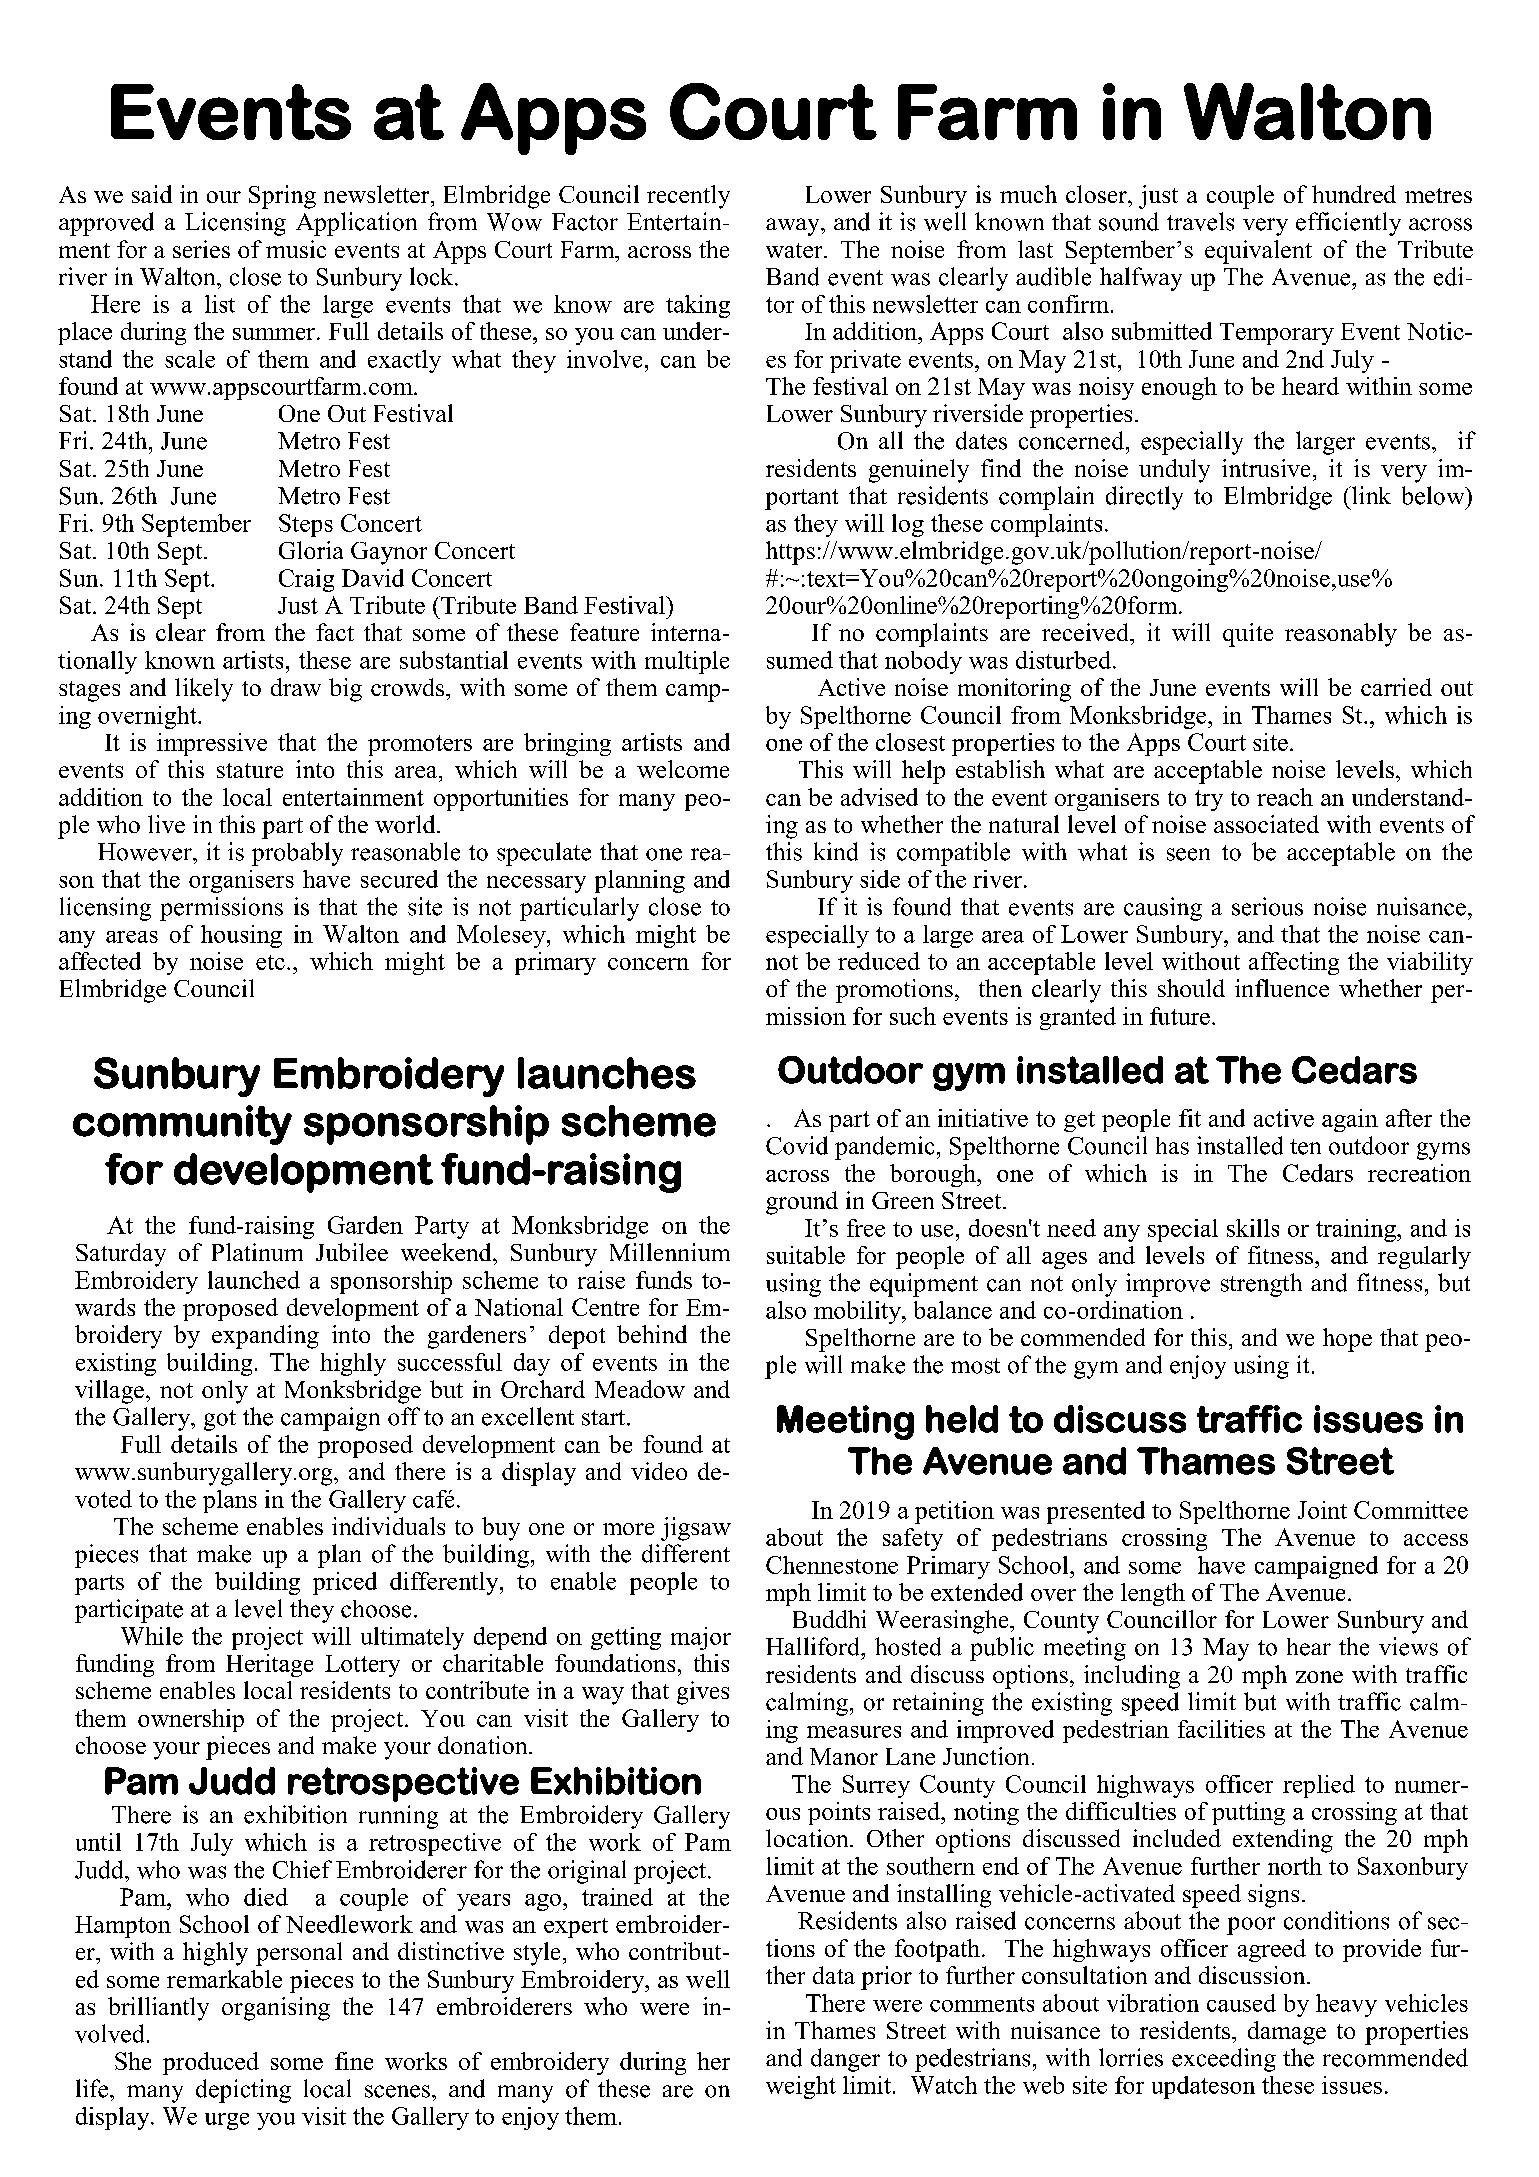 This screenshot has height=2177, width=1539. I want to click on weight, so click(801, 2087).
